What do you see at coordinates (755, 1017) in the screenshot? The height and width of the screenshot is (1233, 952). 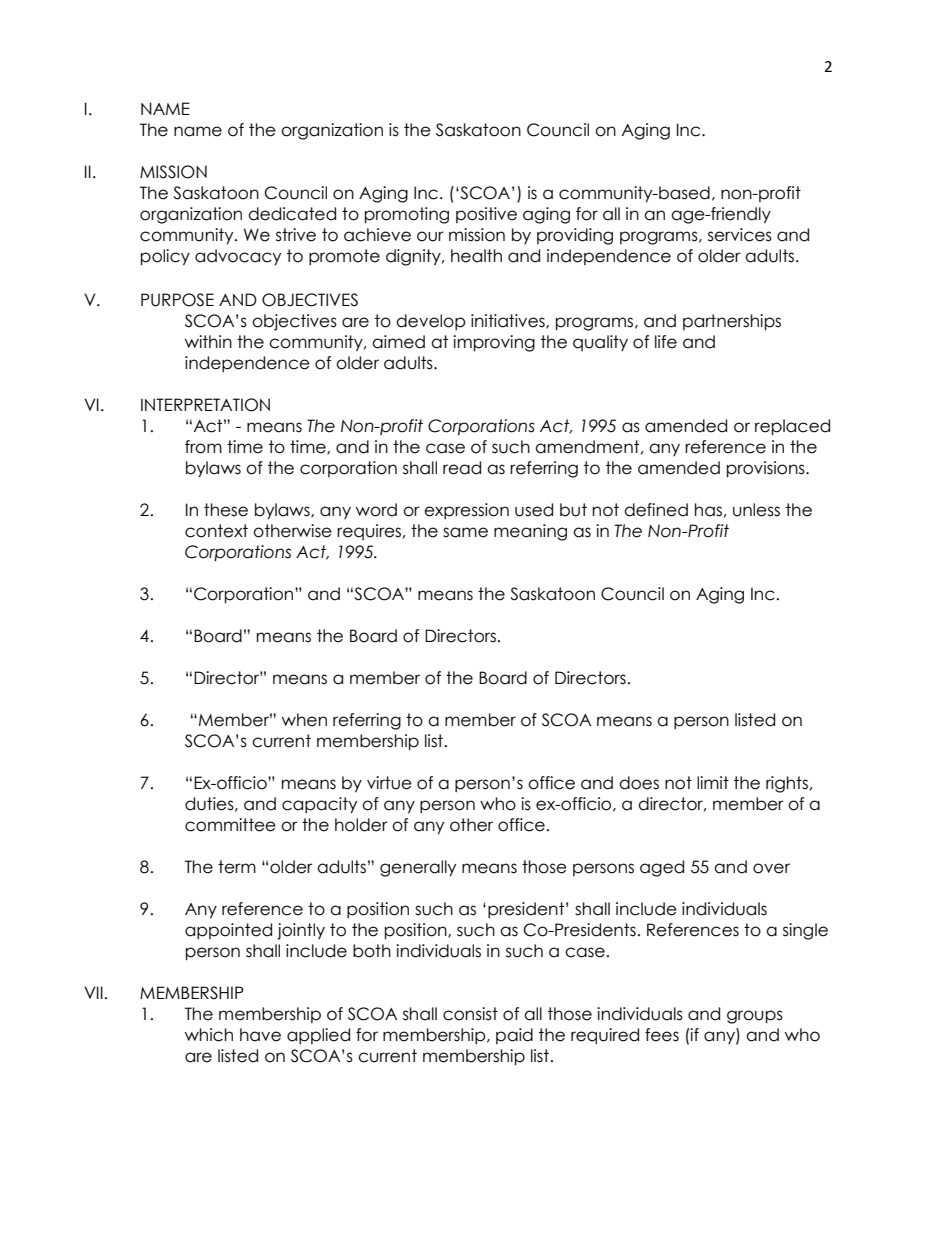 I see `groups` at bounding box center [755, 1017].
